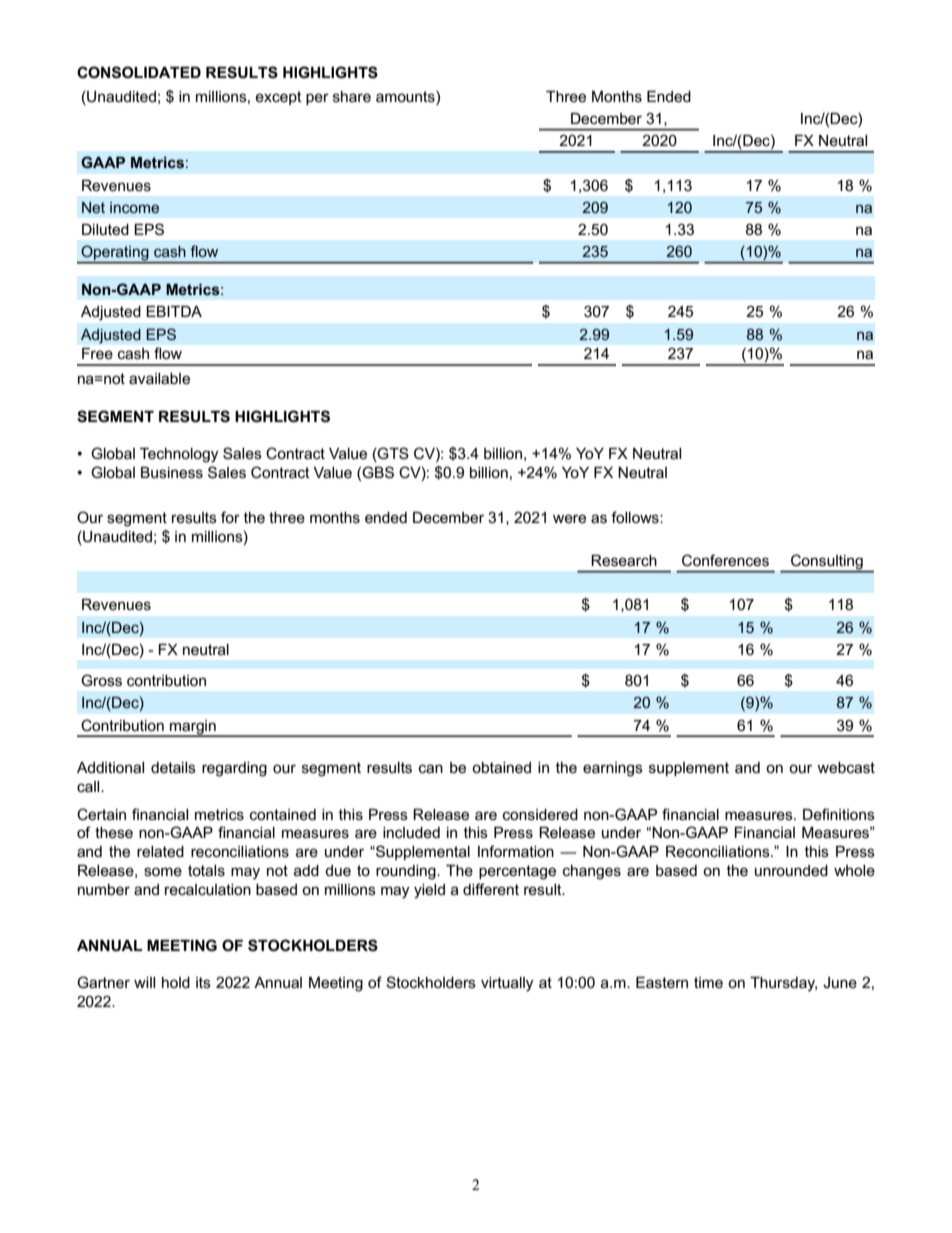  Describe the element at coordinates (172, 472) in the page. I see `Business` at that location.
